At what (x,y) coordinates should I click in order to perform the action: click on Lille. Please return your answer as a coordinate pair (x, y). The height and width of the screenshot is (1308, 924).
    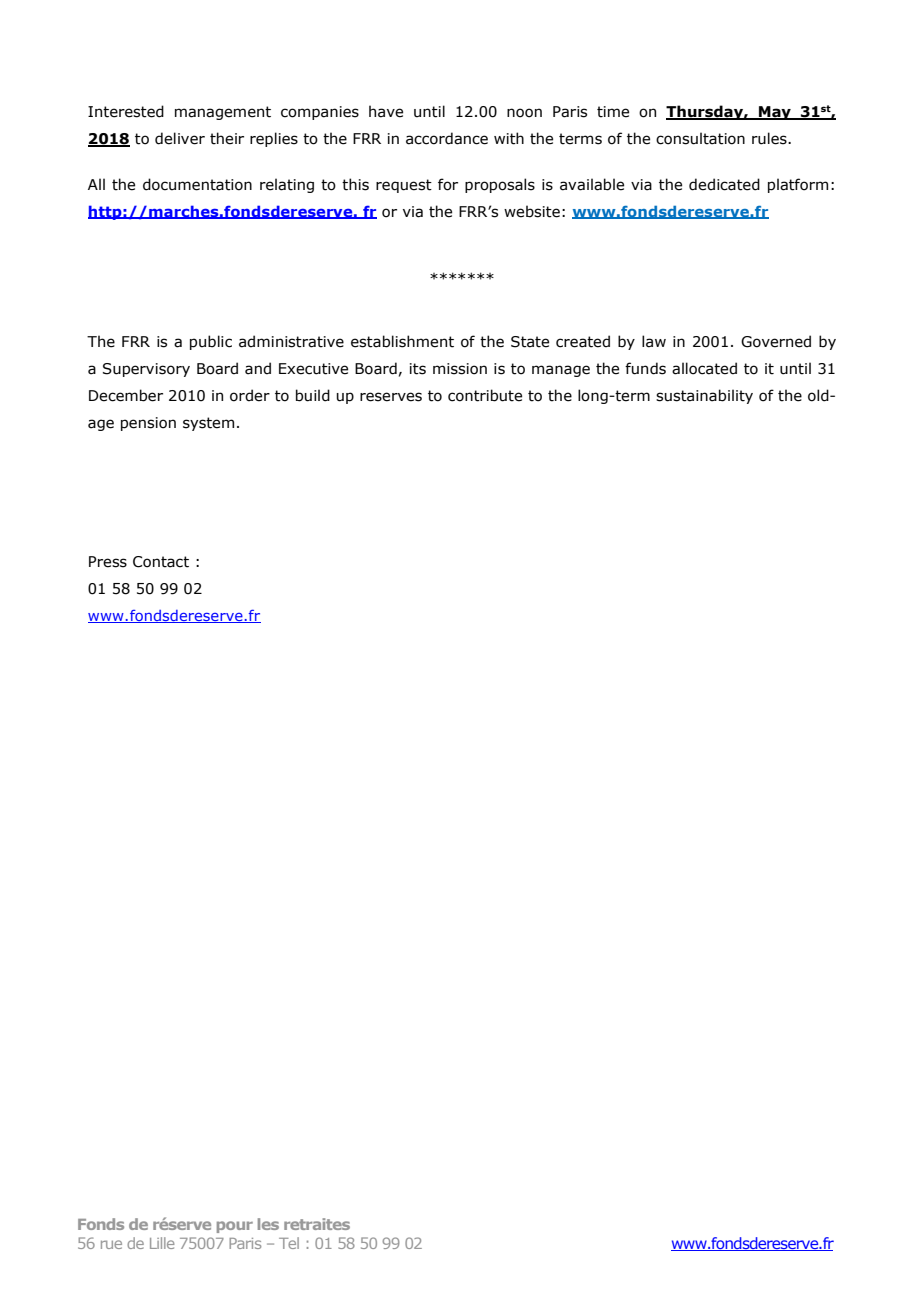
    Looking at the image, I should click on (162, 1243).
